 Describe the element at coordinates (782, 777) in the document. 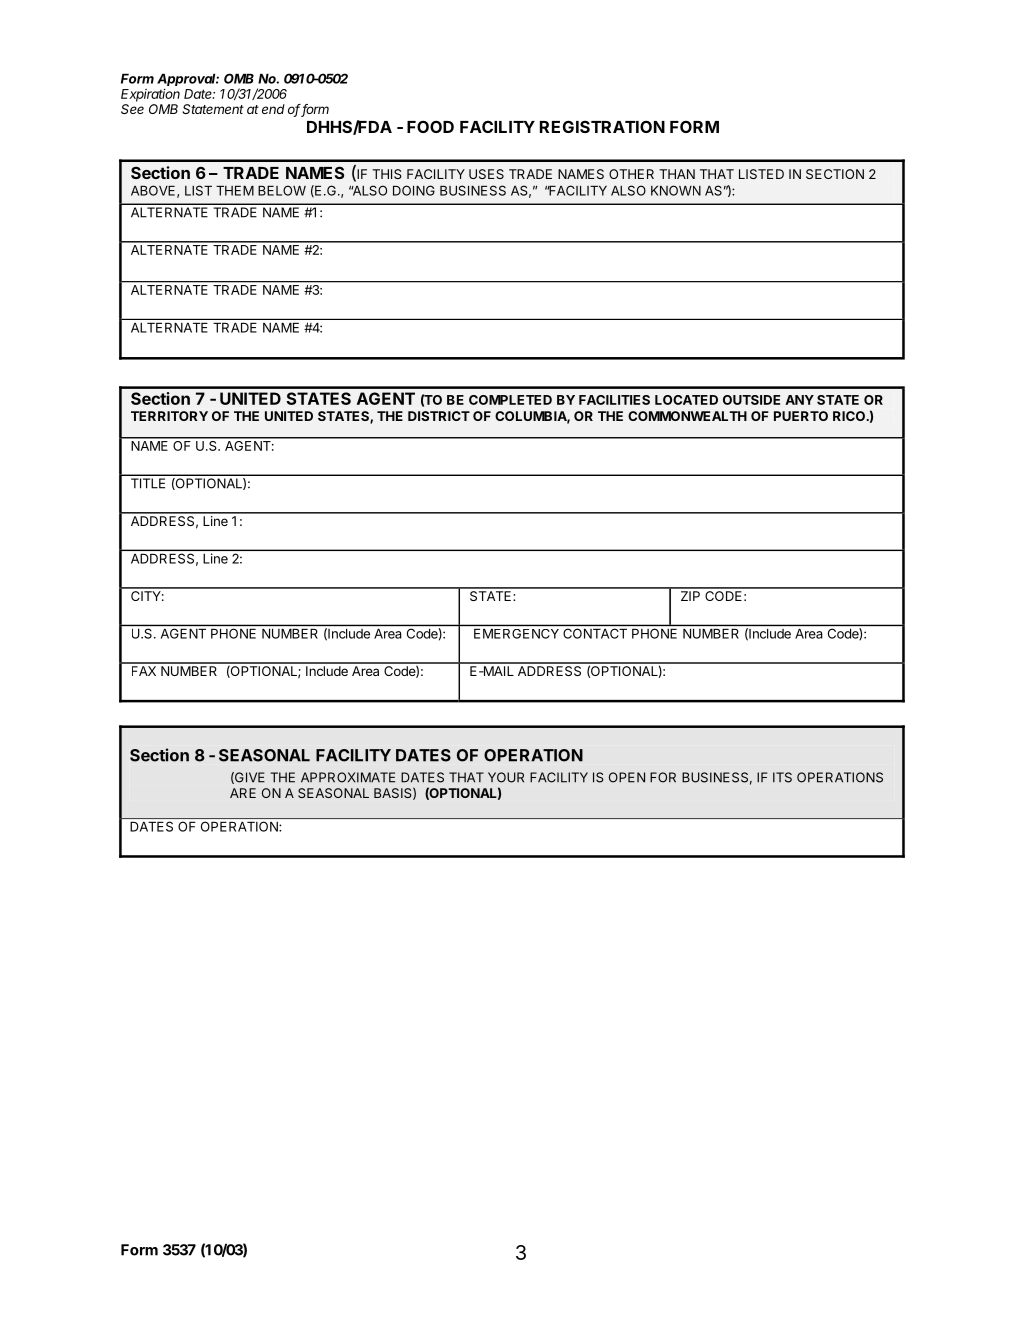

I see `ITS` at that location.
